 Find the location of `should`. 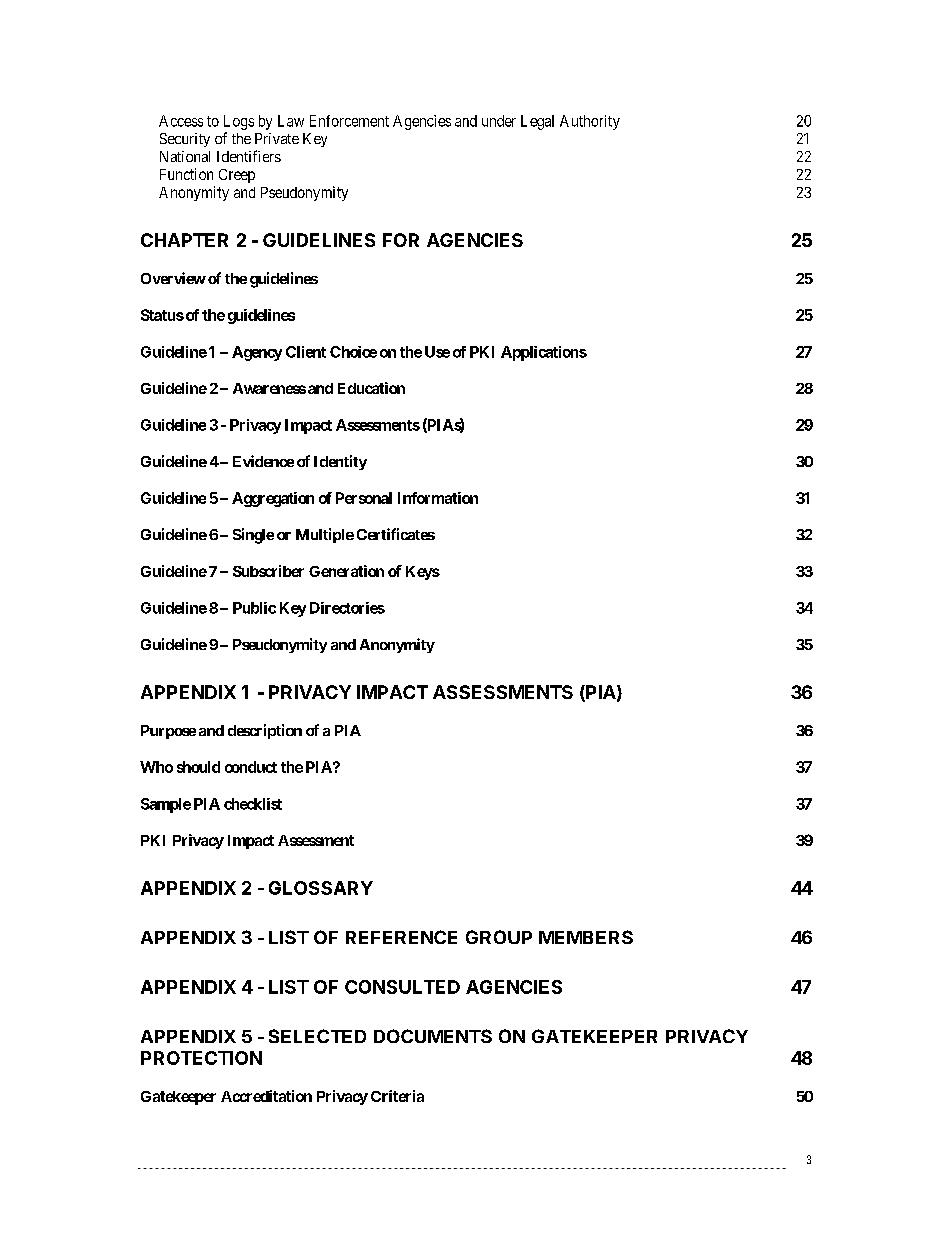

should is located at coordinates (198, 767).
